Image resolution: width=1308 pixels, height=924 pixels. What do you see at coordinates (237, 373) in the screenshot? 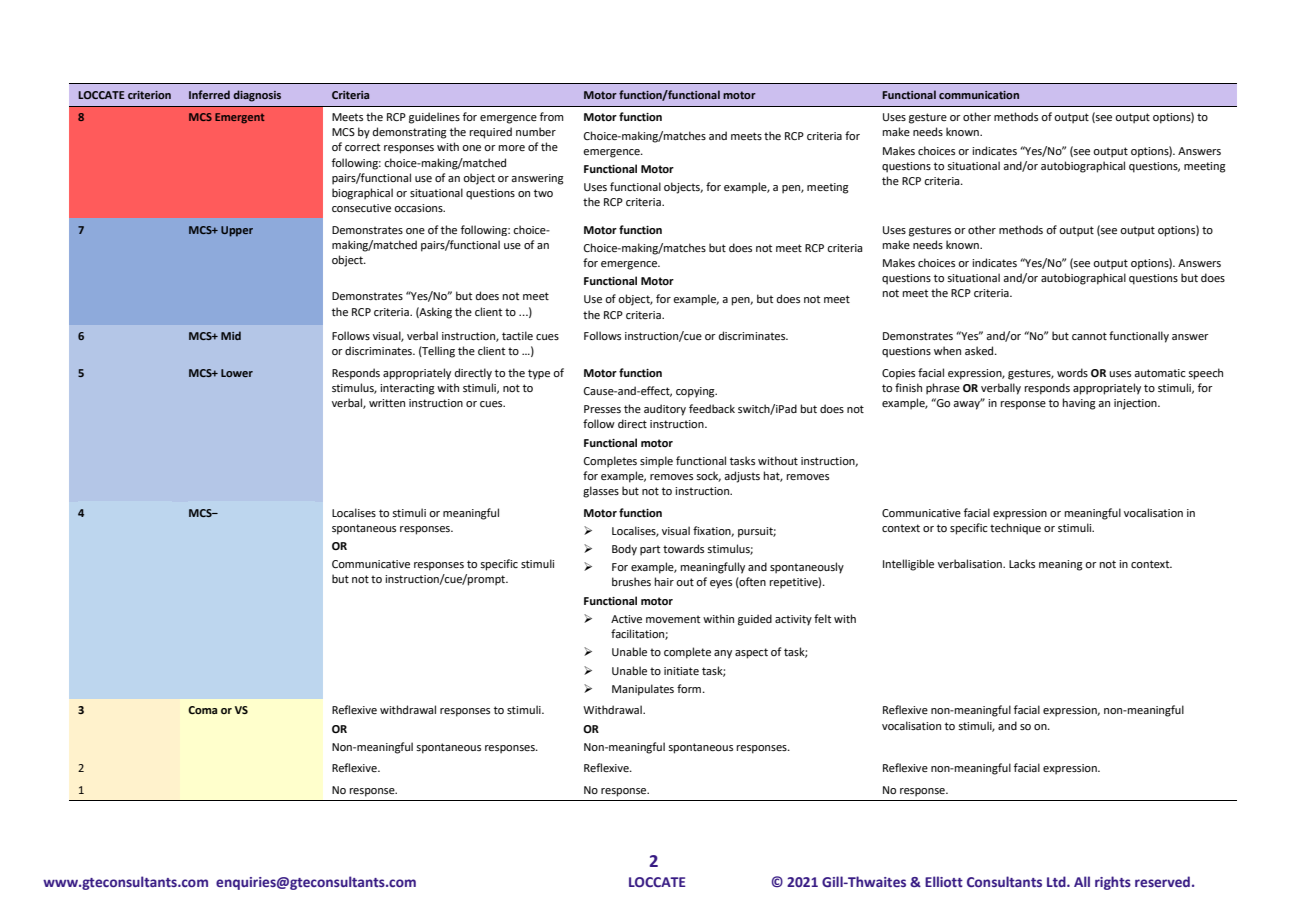
I see `Lower` at bounding box center [237, 373].
